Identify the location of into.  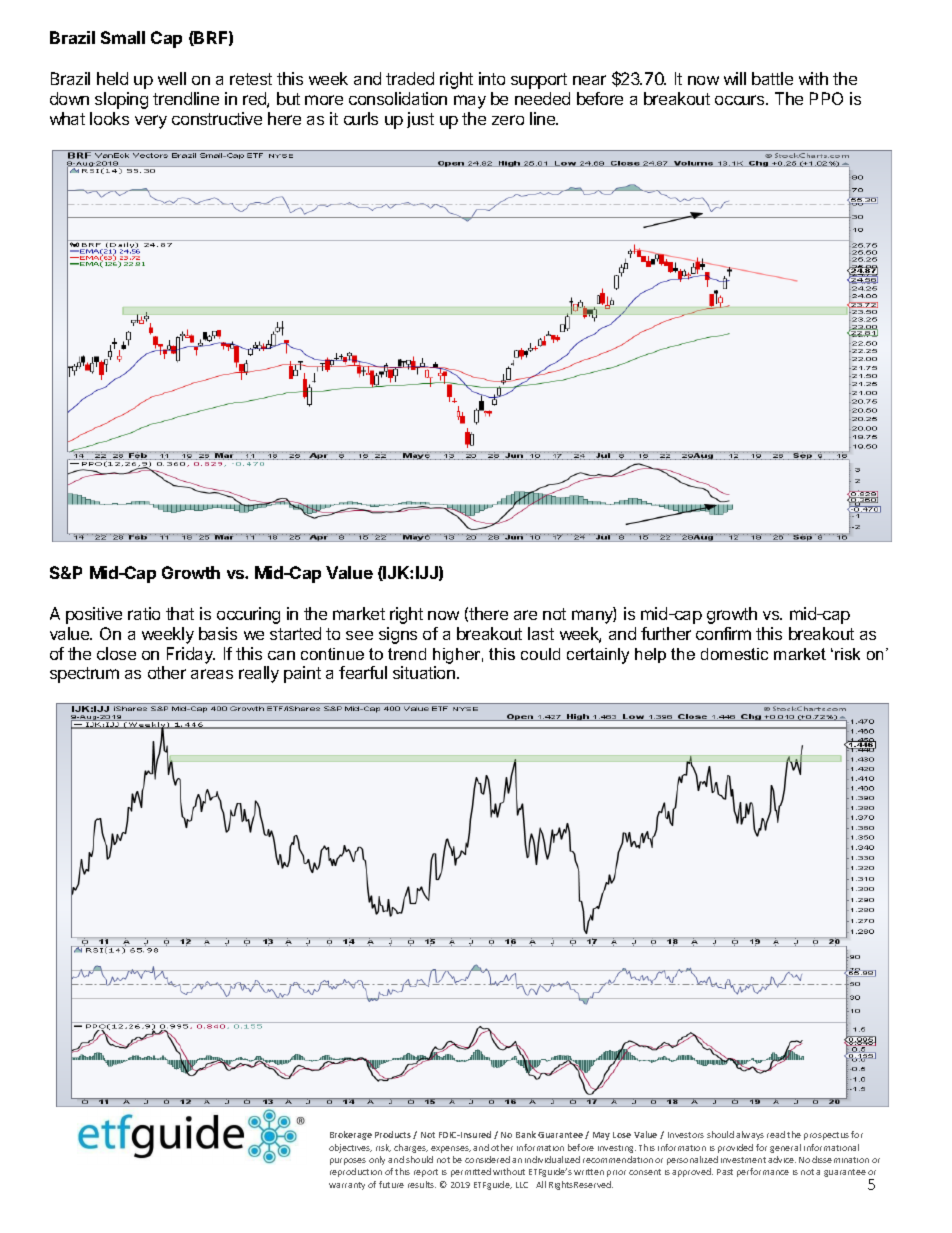
(492, 78).
